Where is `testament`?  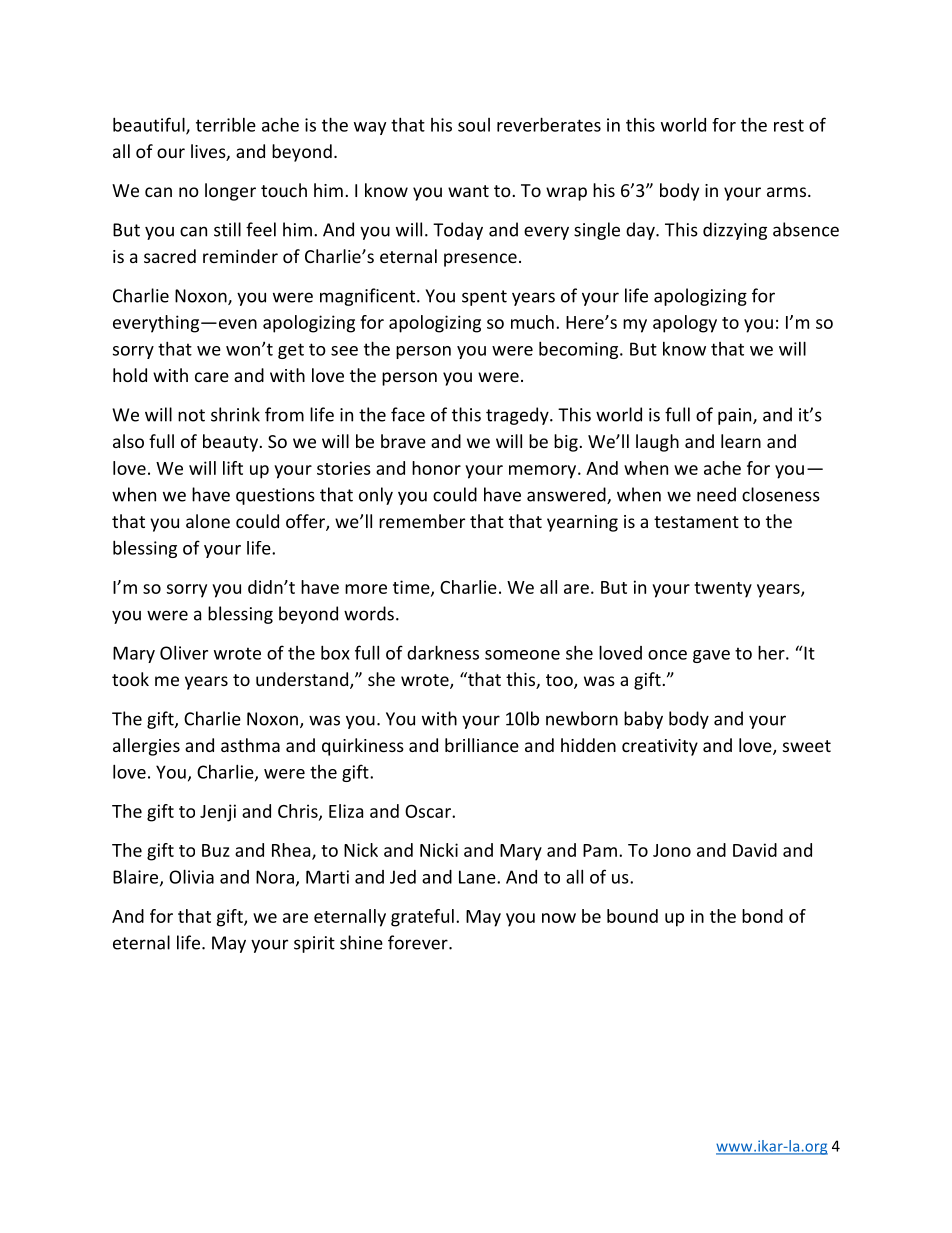
testament is located at coordinates (696, 522).
